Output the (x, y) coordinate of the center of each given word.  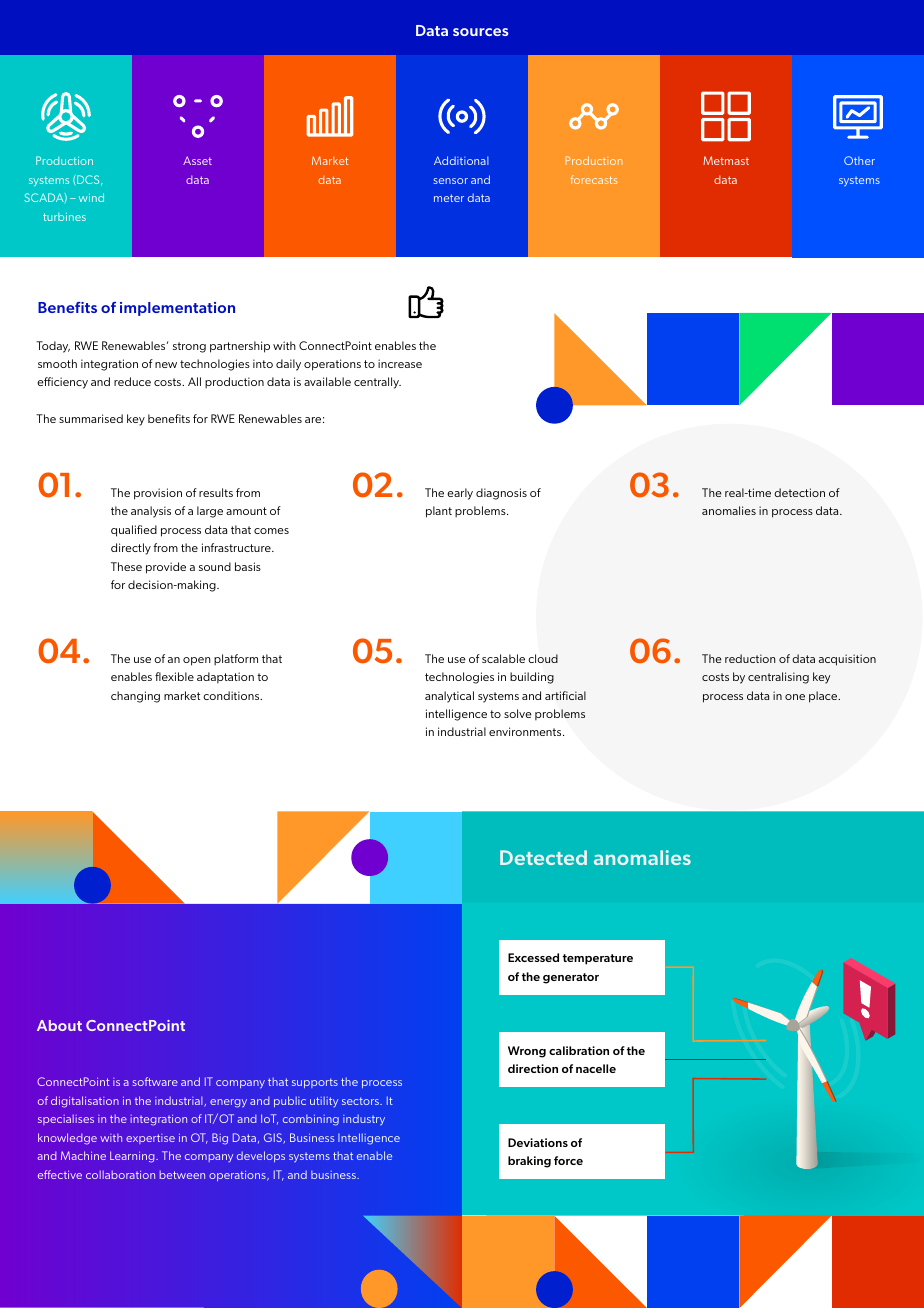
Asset (197, 160)
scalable (503, 658)
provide (166, 568)
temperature (598, 959)
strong (189, 347)
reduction (750, 658)
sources (481, 32)
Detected (543, 857)
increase (400, 363)
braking (529, 1162)
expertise (150, 1139)
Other (859, 160)
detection (799, 492)
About (59, 1025)
